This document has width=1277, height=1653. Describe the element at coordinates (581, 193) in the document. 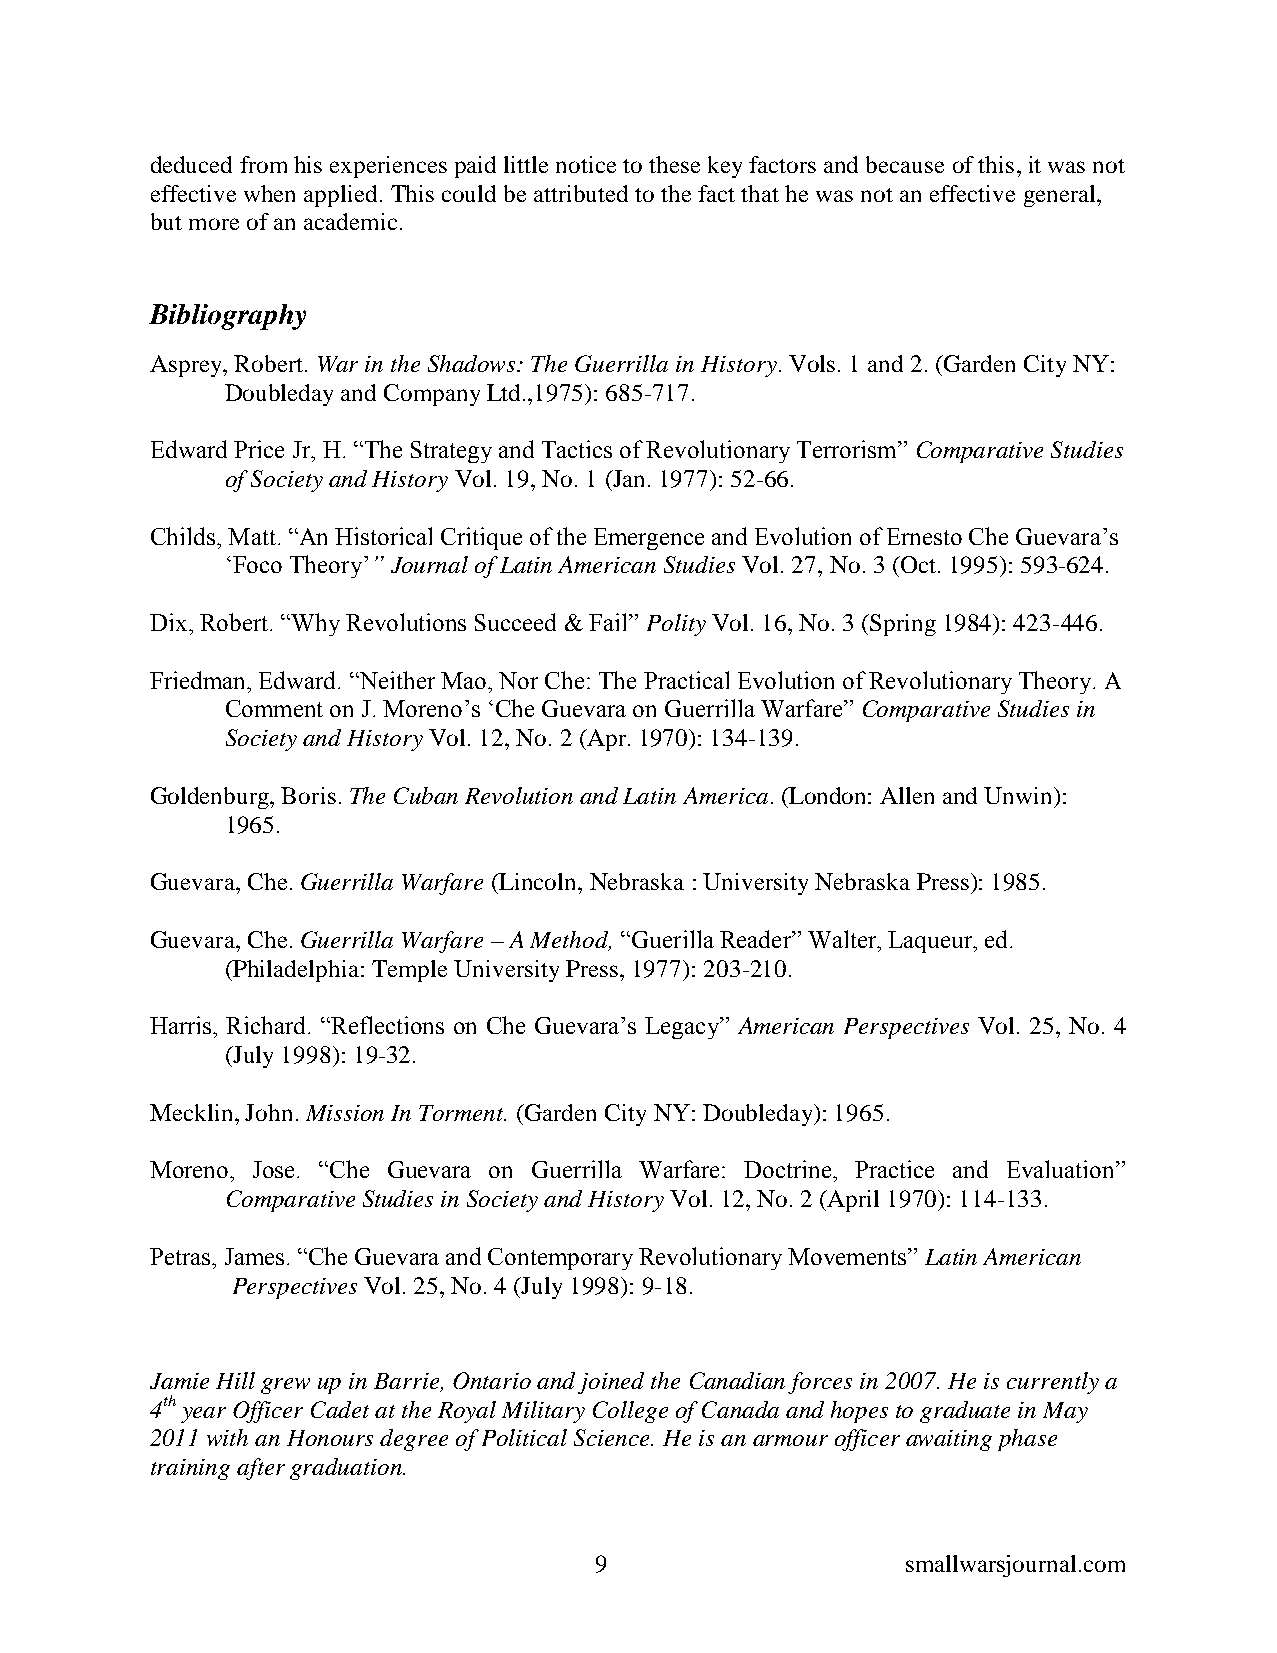

I see `attributed` at that location.
